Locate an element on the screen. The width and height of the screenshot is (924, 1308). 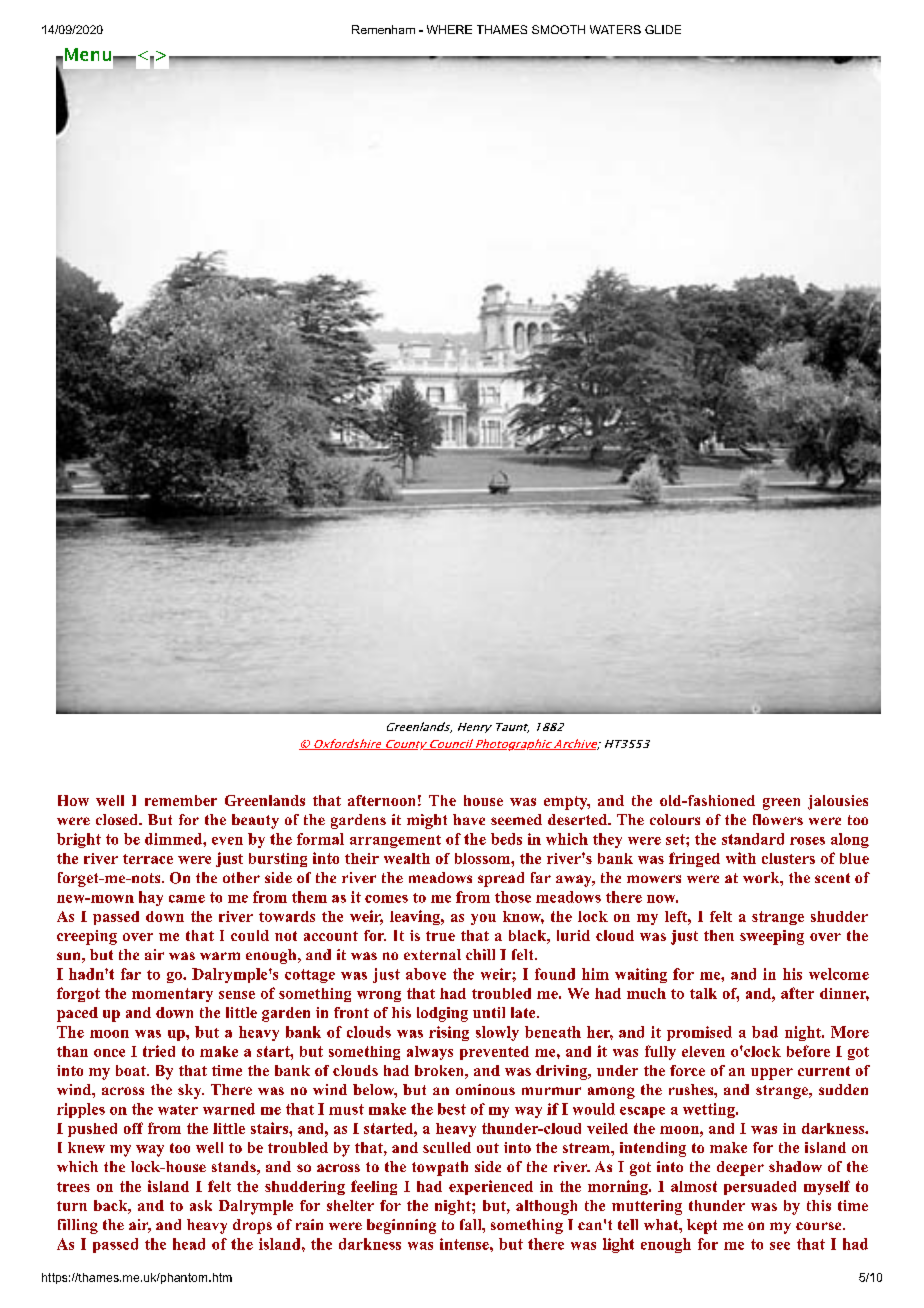
WHERE is located at coordinates (449, 29).
